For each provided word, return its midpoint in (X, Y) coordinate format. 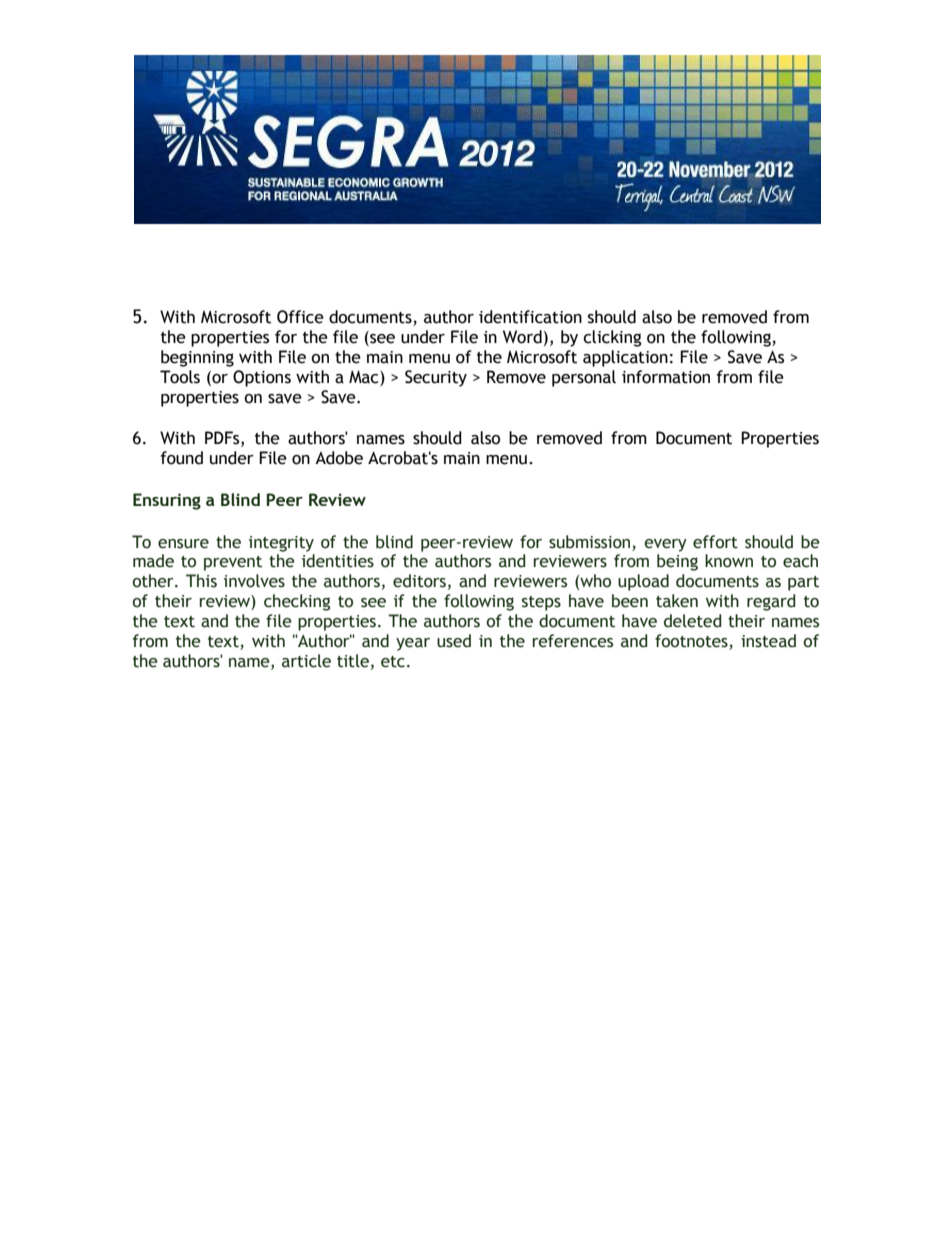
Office (300, 317)
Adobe (339, 458)
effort (715, 542)
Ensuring (167, 501)
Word (522, 337)
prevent (233, 563)
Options (262, 378)
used (454, 641)
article (306, 661)
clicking (612, 338)
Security (436, 378)
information (666, 377)
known (729, 561)
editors (419, 581)
